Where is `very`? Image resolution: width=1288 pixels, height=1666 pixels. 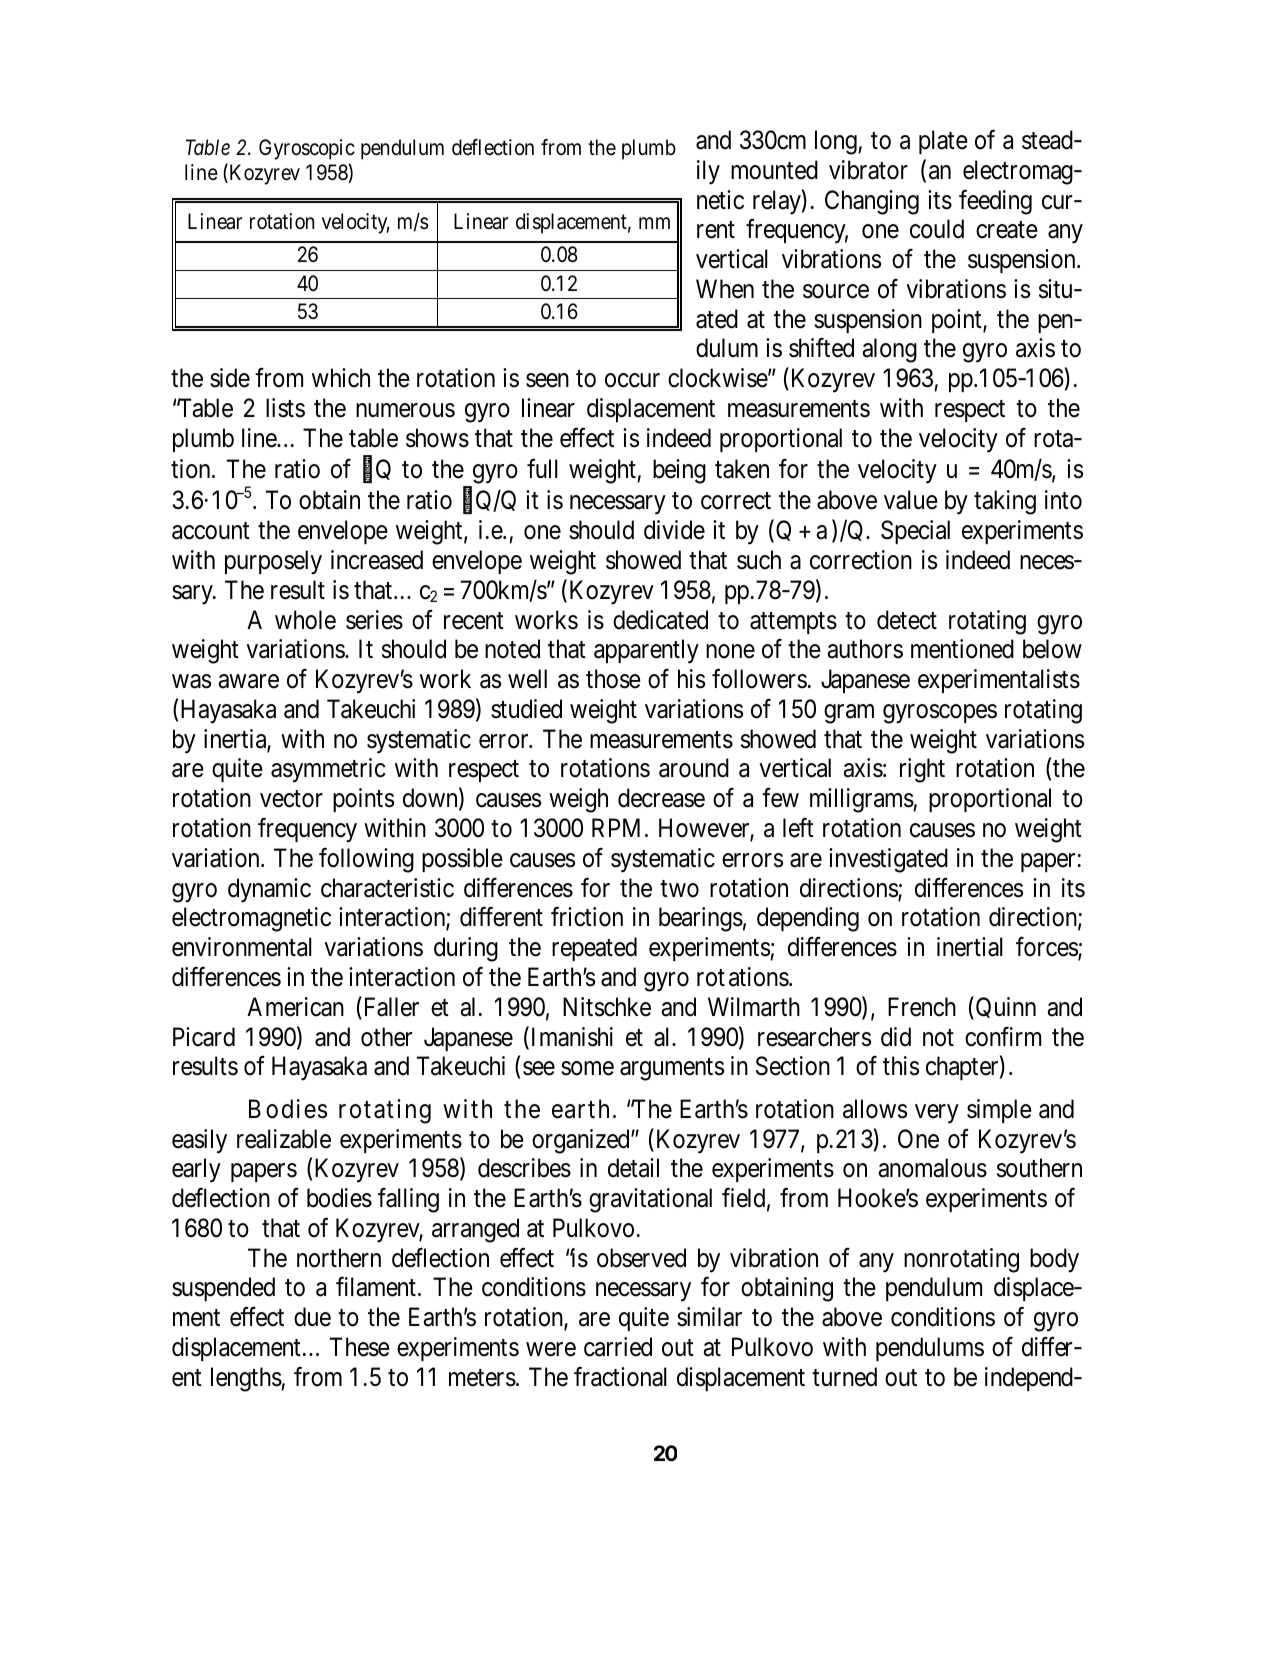 very is located at coordinates (937, 1114).
